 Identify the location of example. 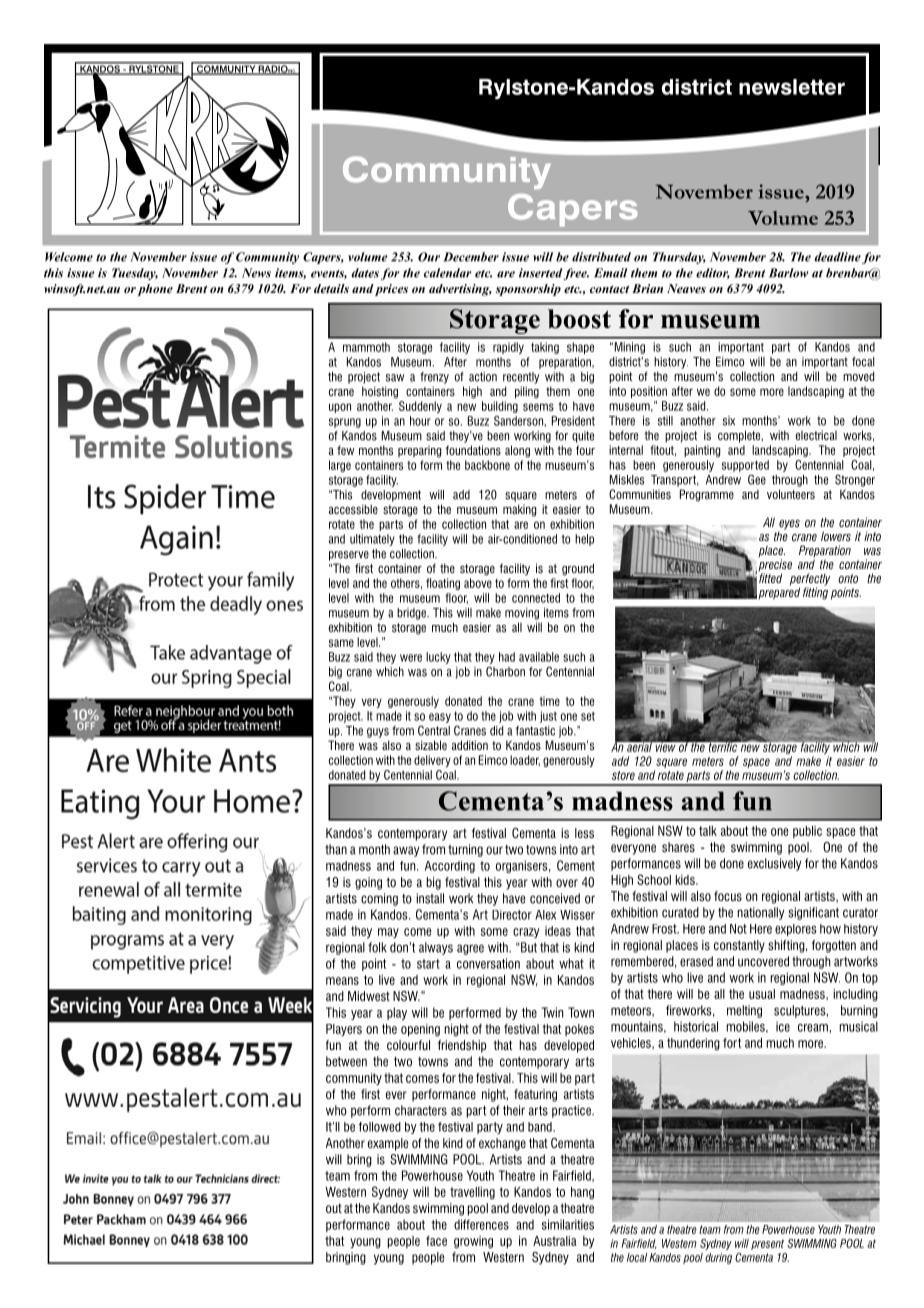
(388, 1144).
